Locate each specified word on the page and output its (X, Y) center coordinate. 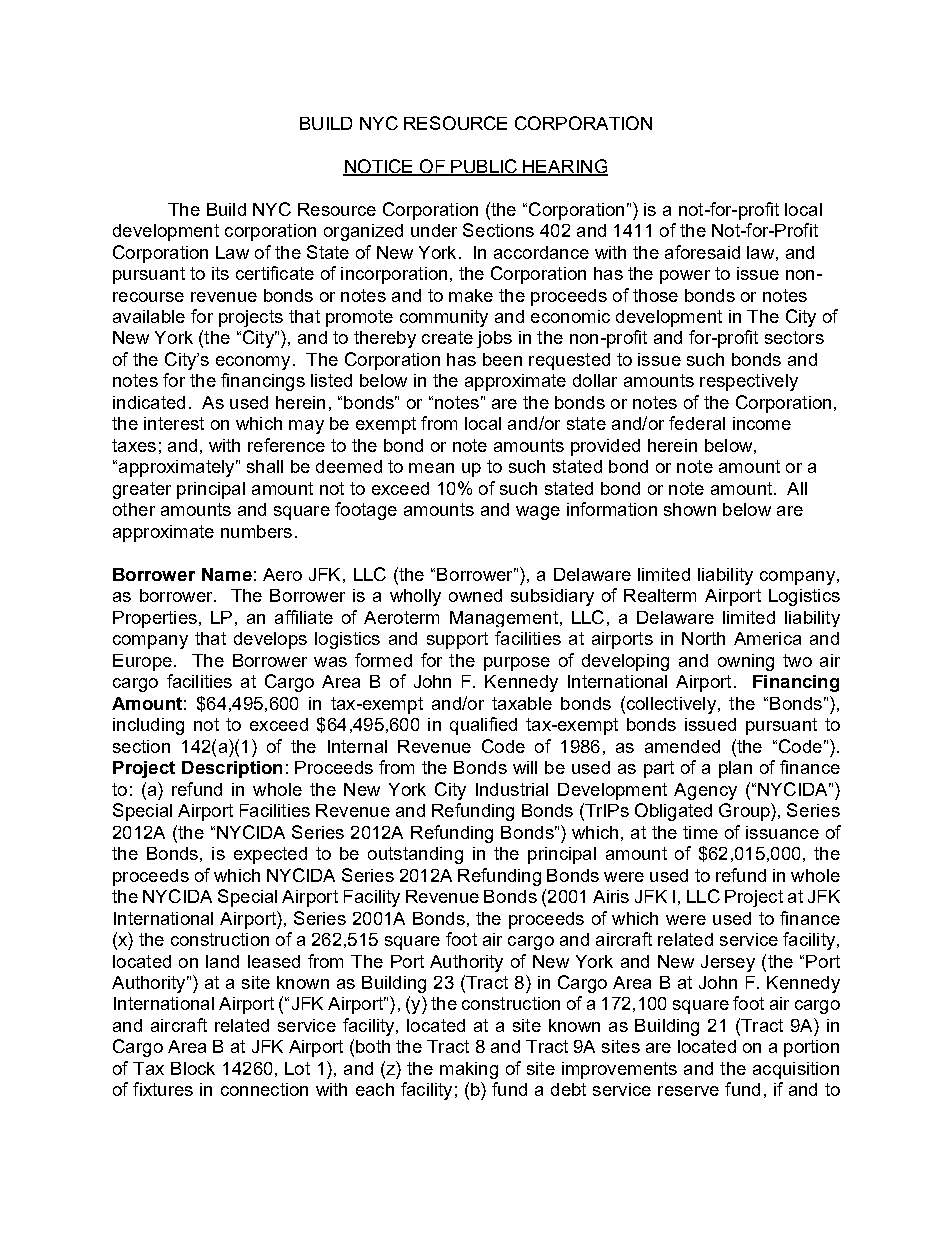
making (469, 1070)
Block (193, 1068)
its (220, 273)
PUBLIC (485, 167)
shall (265, 466)
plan (735, 769)
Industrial (512, 789)
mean (431, 468)
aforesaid (702, 252)
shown (690, 509)
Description (232, 769)
